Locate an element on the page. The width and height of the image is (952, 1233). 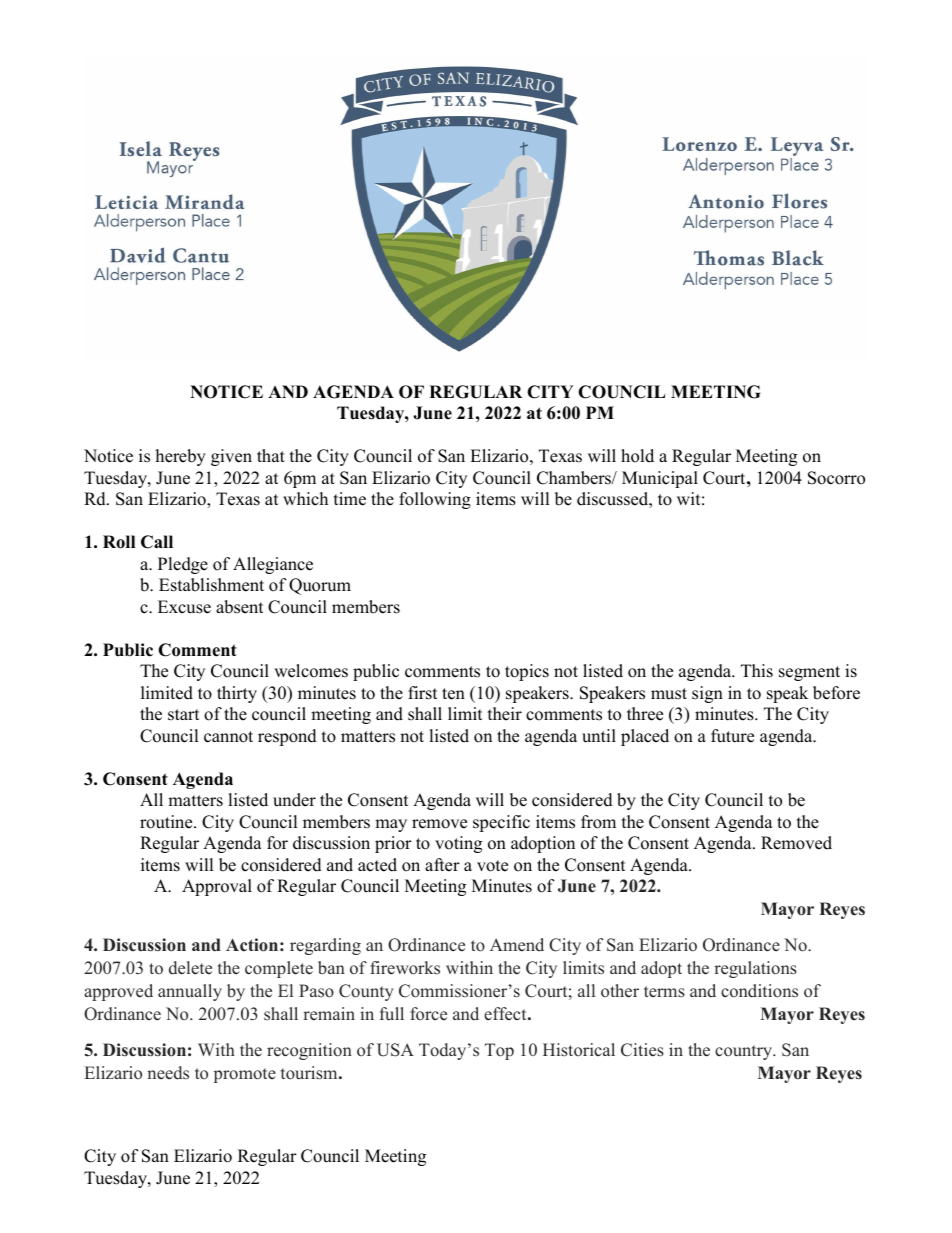
needs is located at coordinates (168, 1073).
